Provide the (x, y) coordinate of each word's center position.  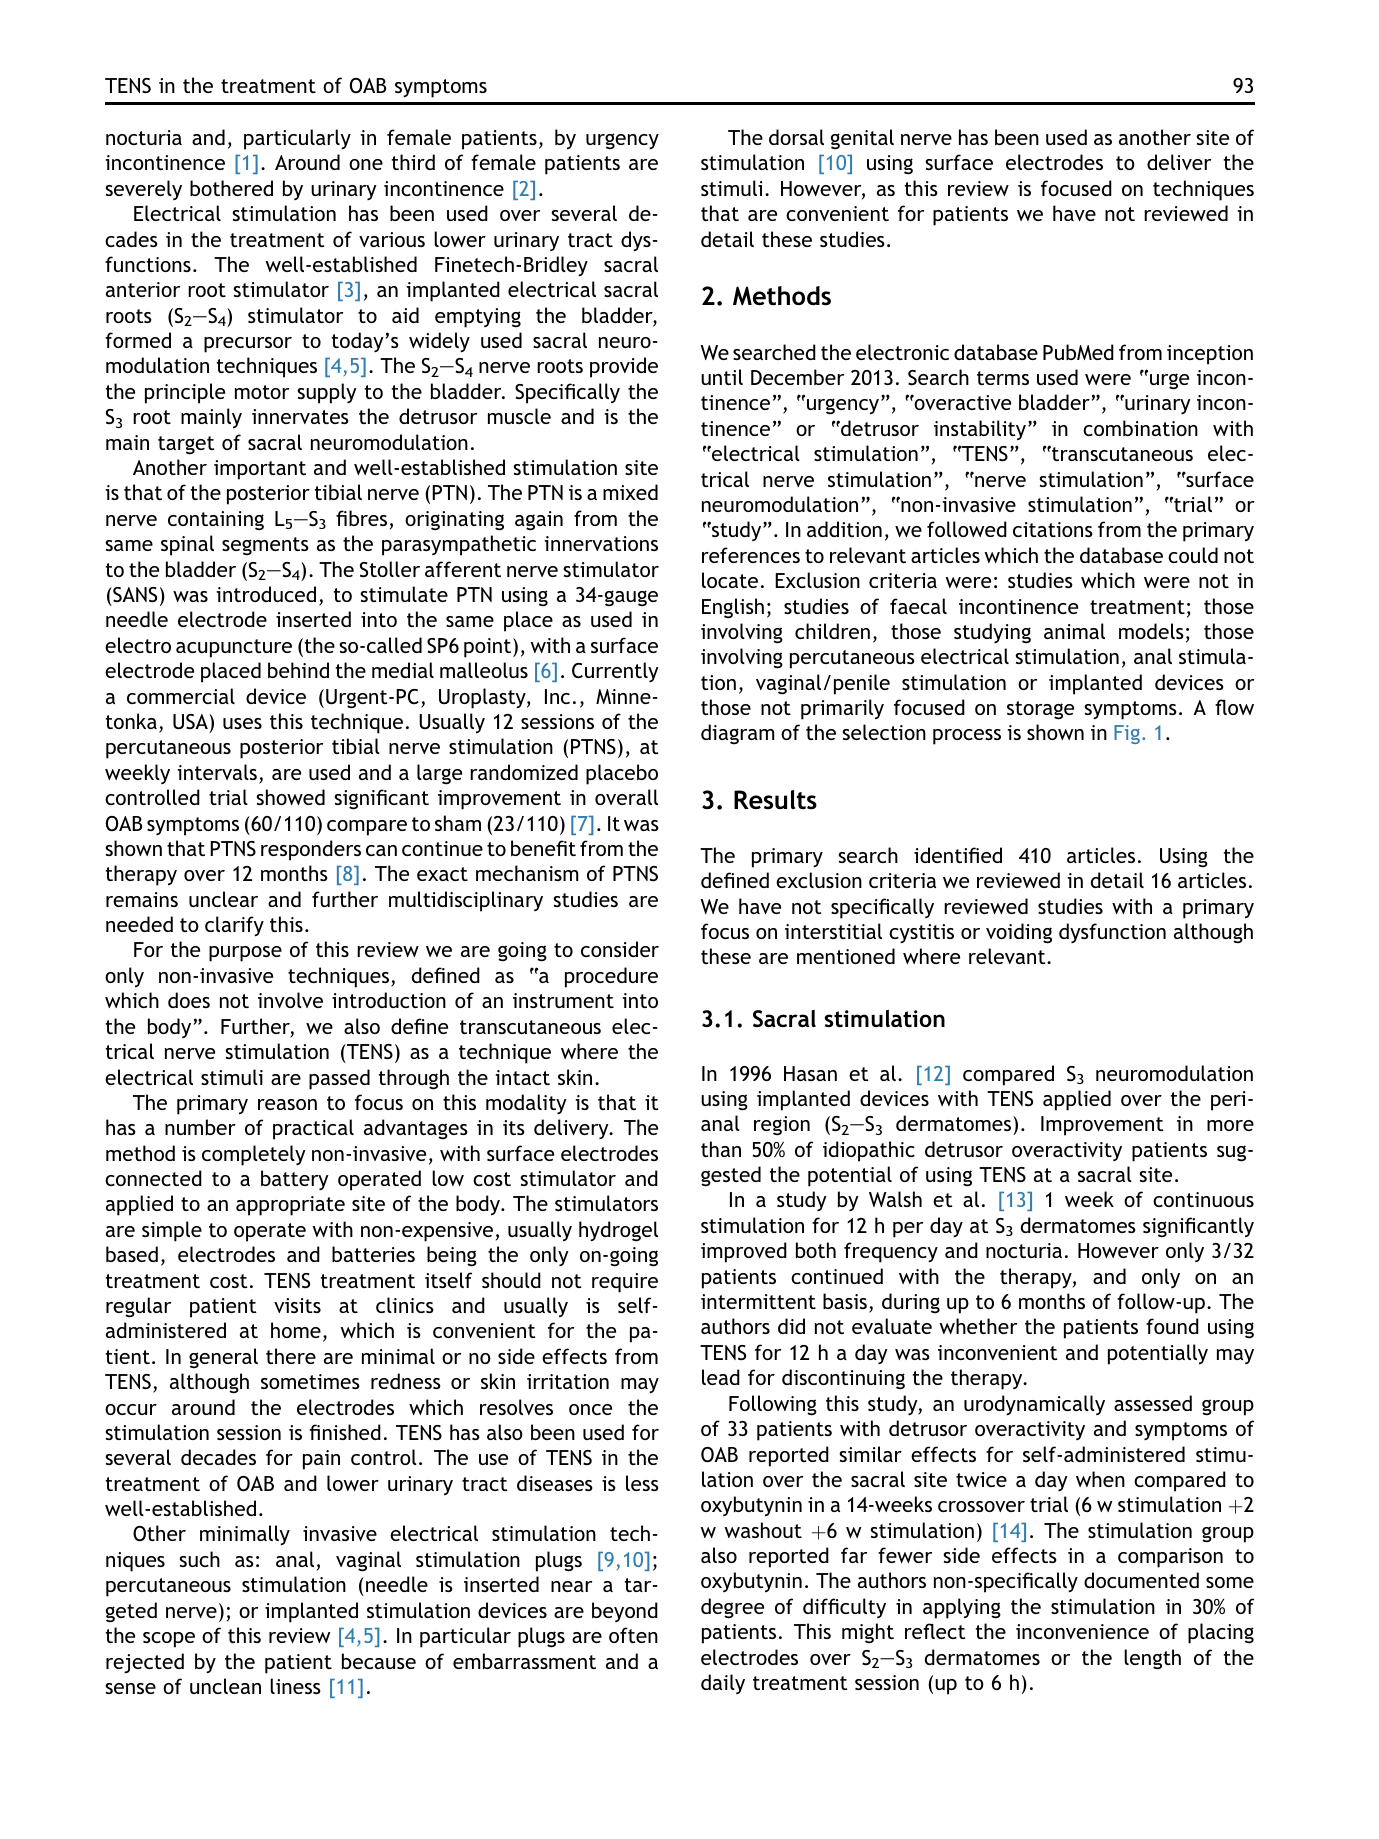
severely (143, 190)
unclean (225, 1686)
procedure (611, 977)
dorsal (796, 137)
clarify (234, 926)
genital (862, 139)
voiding (1019, 933)
